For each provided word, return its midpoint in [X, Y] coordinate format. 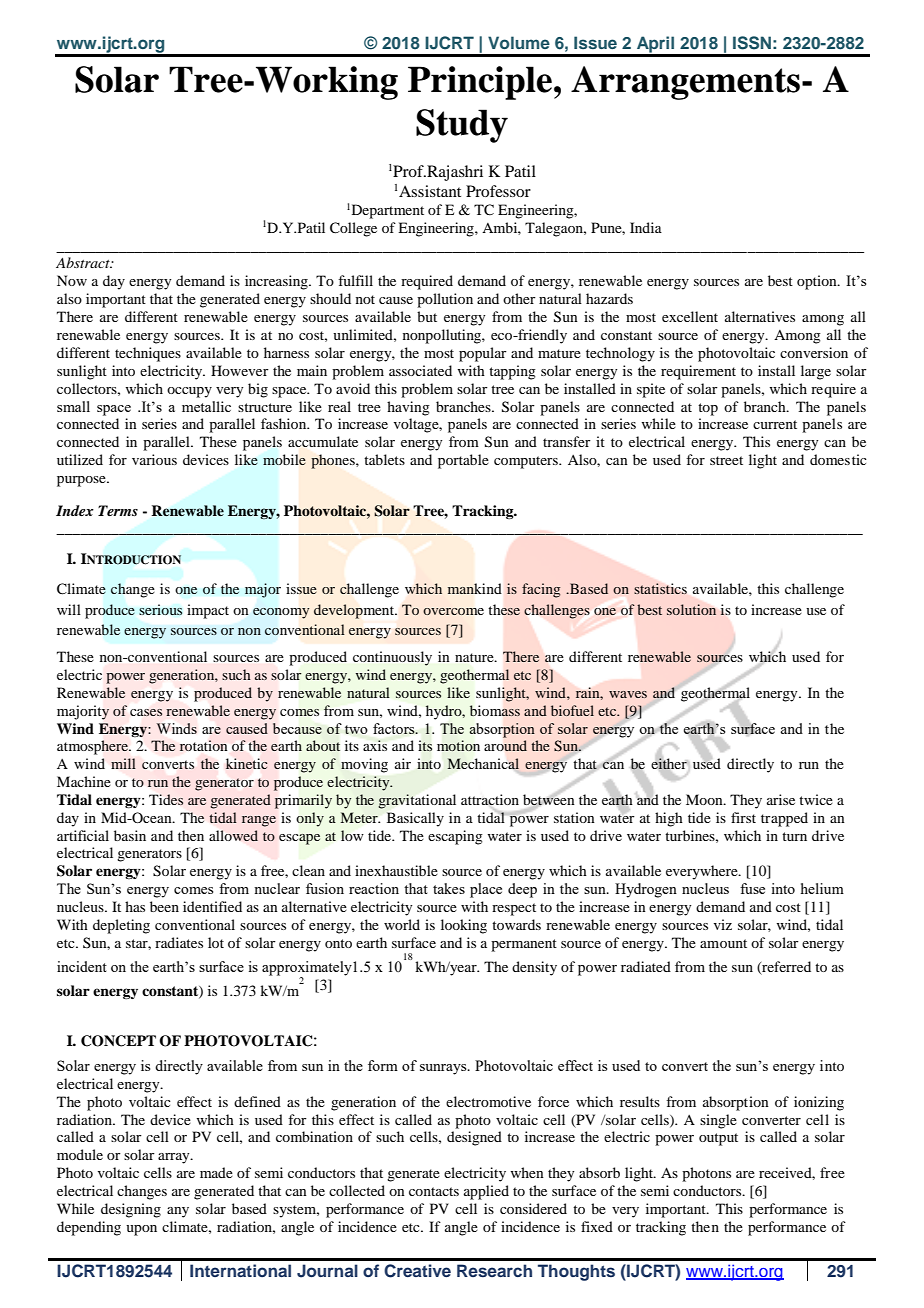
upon [141, 1230]
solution [691, 609]
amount [723, 943]
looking [464, 926]
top [708, 409]
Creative [417, 1271]
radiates [179, 942]
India [646, 227]
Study [462, 126]
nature [475, 657]
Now [72, 280]
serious [160, 609]
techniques [148, 354]
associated [420, 370]
